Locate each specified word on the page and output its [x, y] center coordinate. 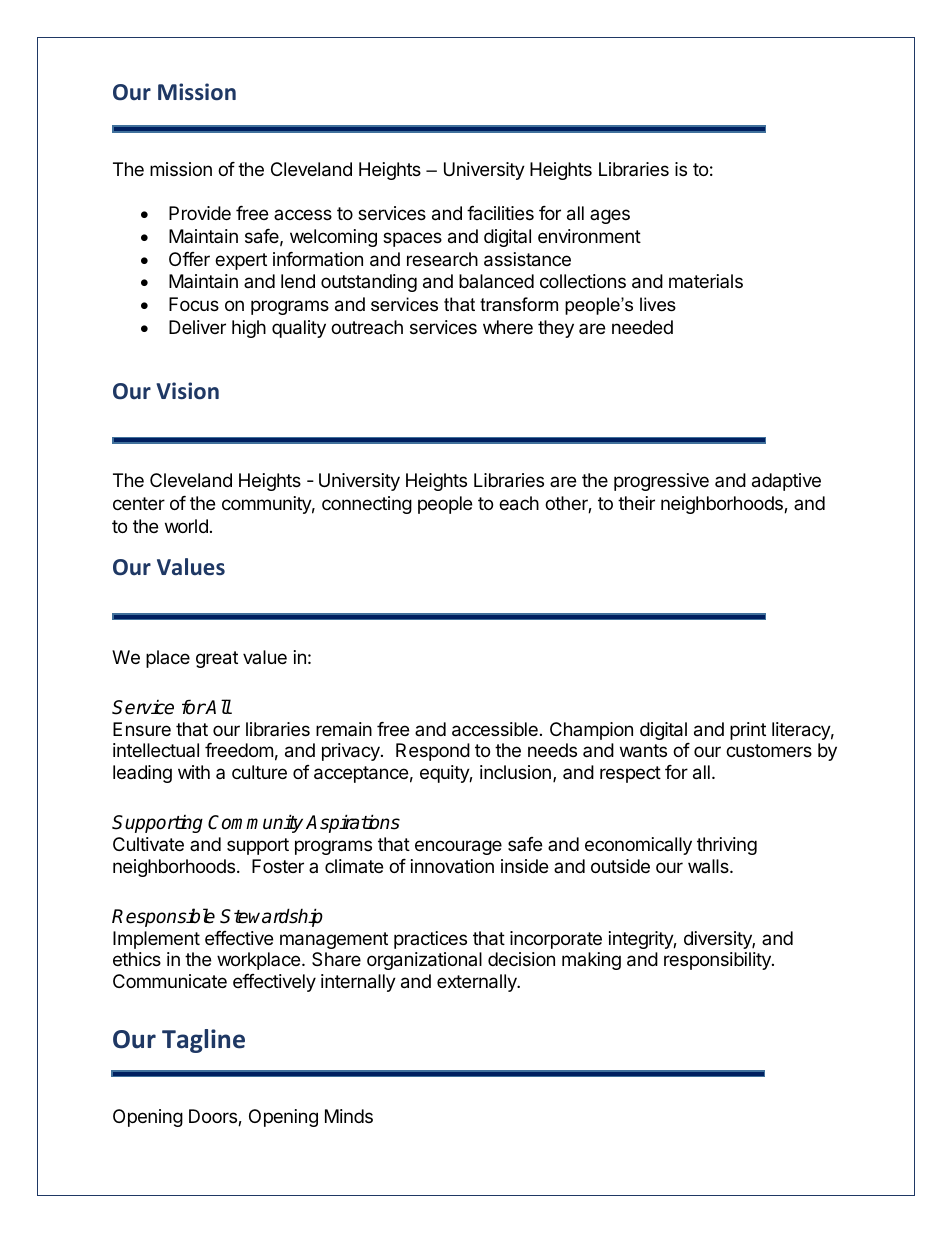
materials [706, 281]
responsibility [718, 961]
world [186, 526]
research [442, 259]
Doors [214, 1117]
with [194, 772]
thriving [727, 846]
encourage [458, 847]
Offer [189, 259]
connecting [367, 505]
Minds [349, 1116]
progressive [661, 482]
